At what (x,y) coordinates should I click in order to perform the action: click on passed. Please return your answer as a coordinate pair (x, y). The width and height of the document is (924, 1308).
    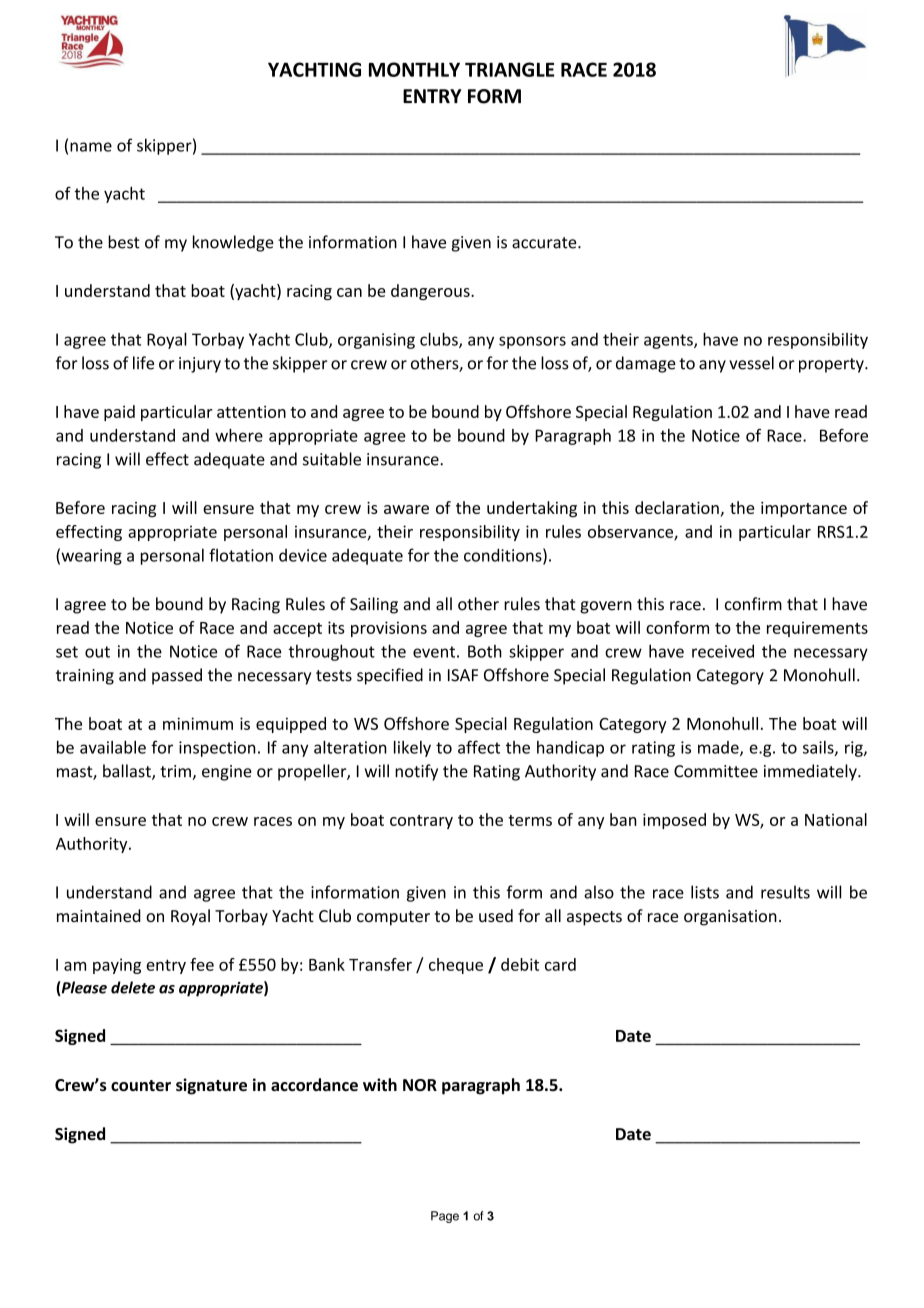
    Looking at the image, I should click on (177, 676).
